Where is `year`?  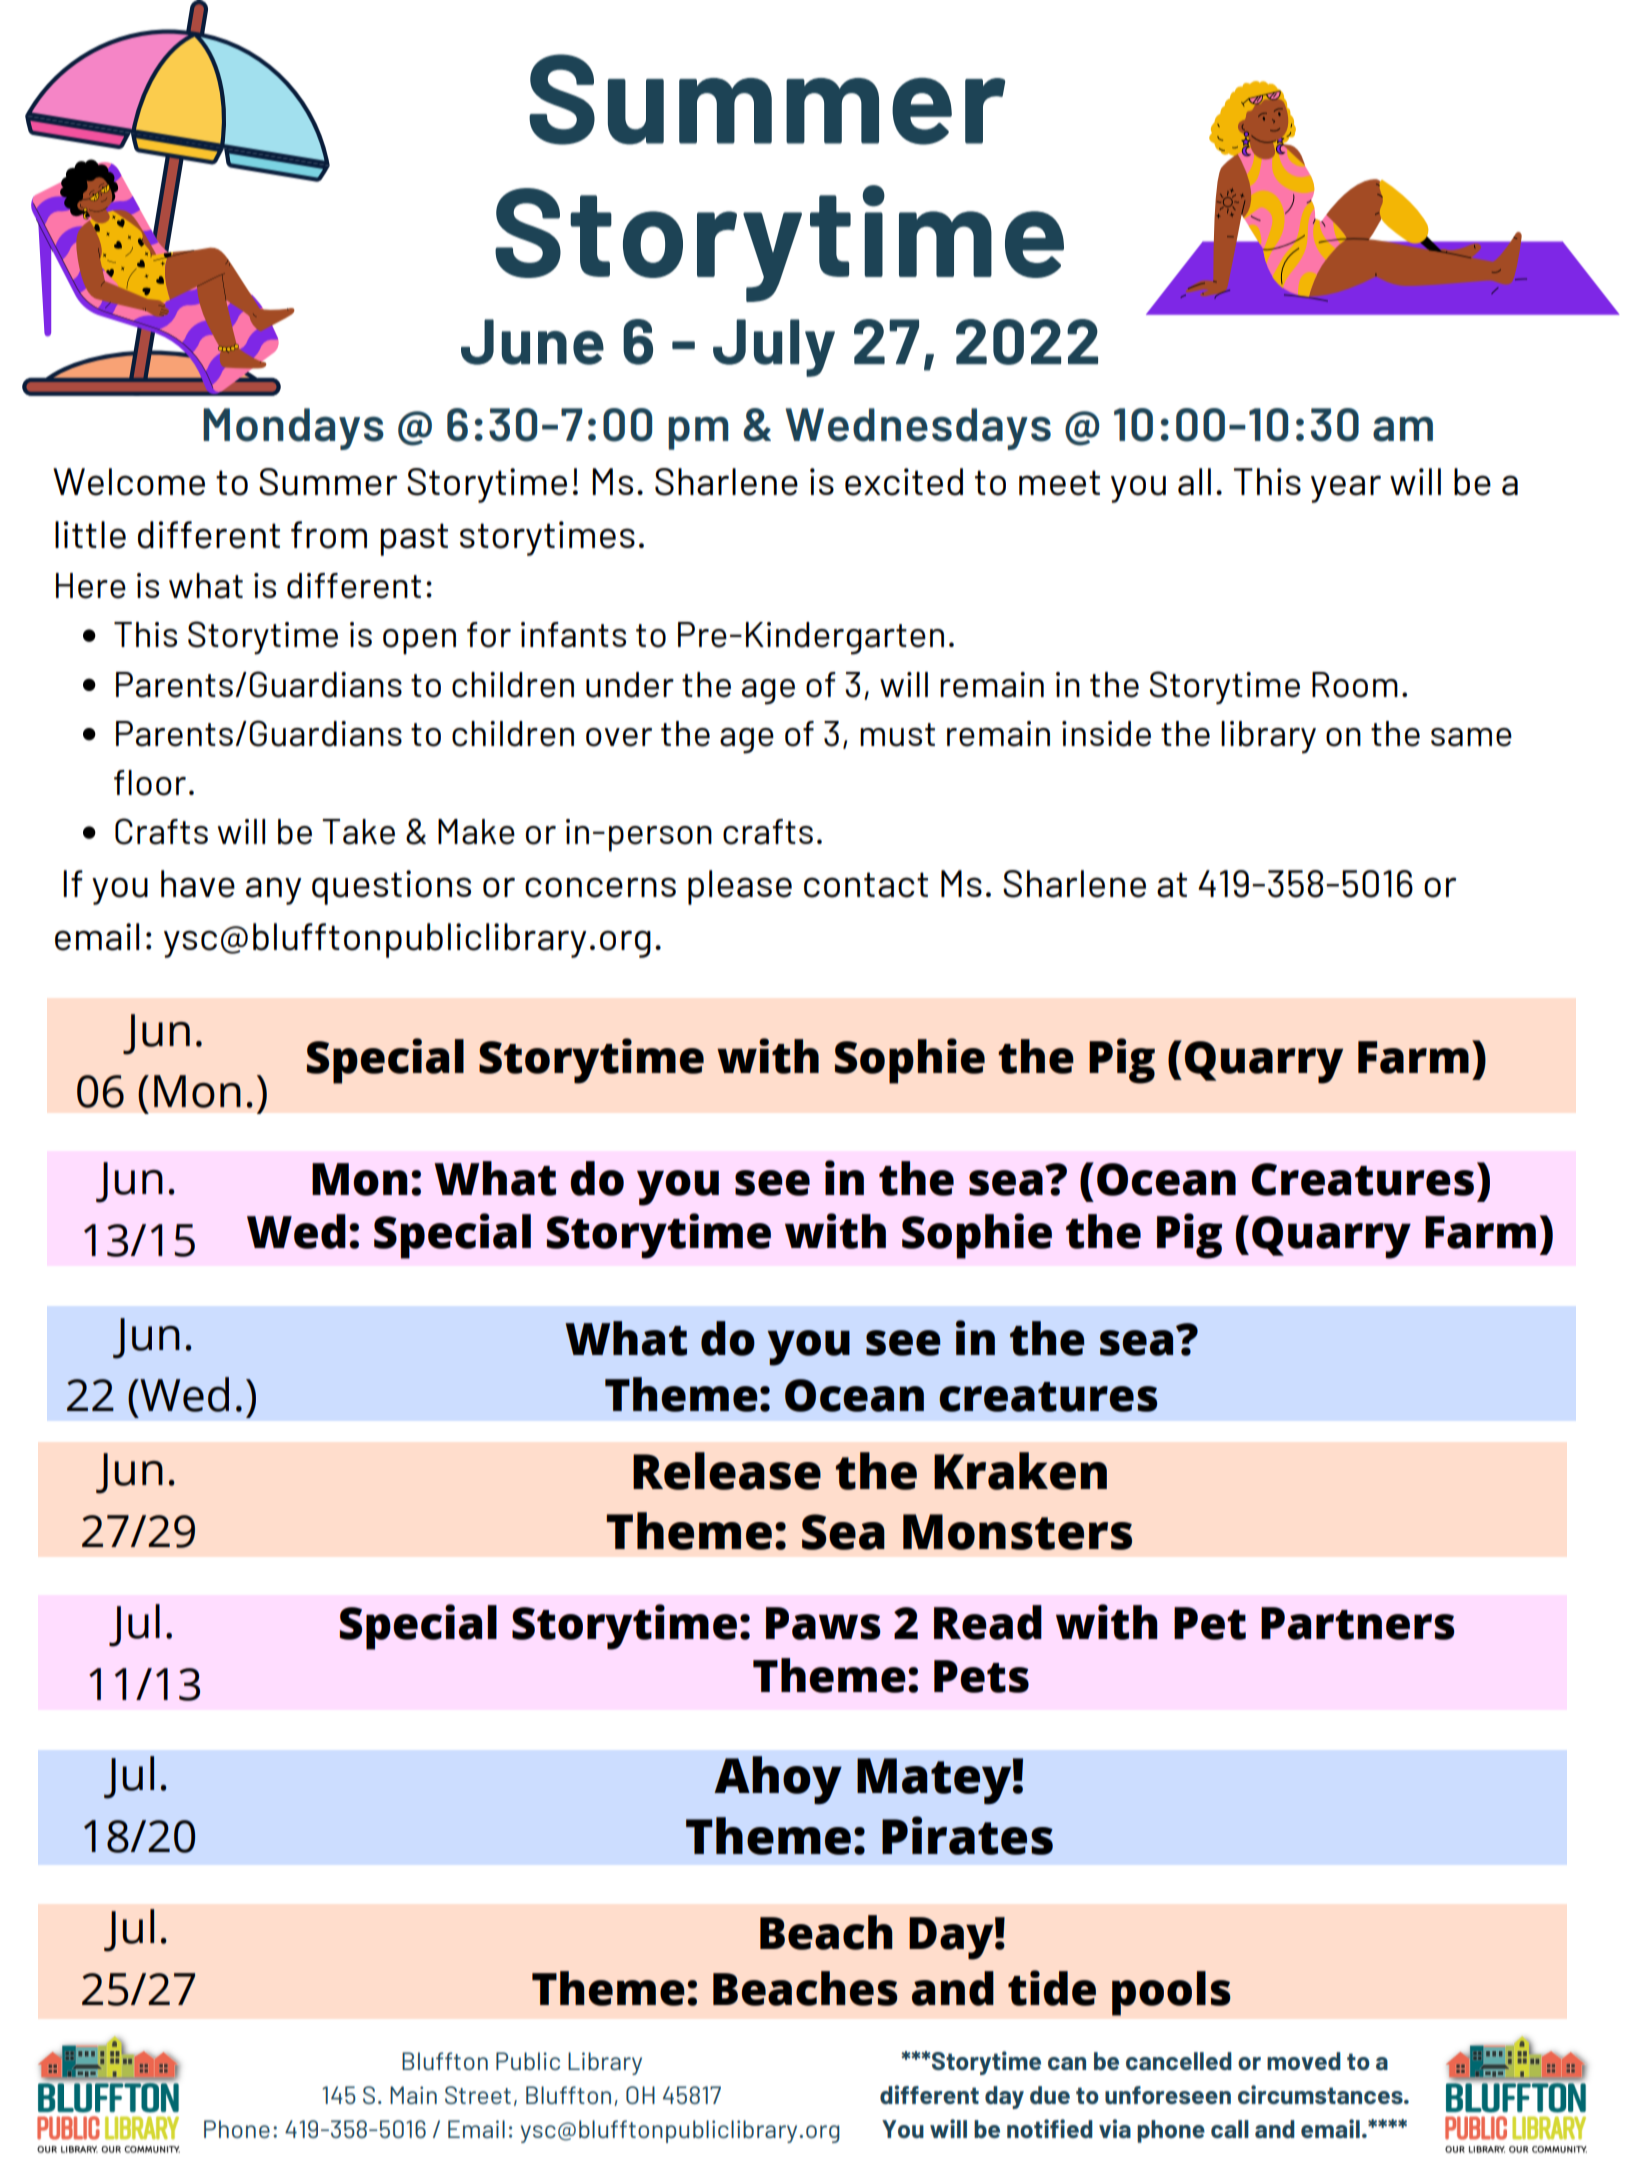
year is located at coordinates (1346, 489).
